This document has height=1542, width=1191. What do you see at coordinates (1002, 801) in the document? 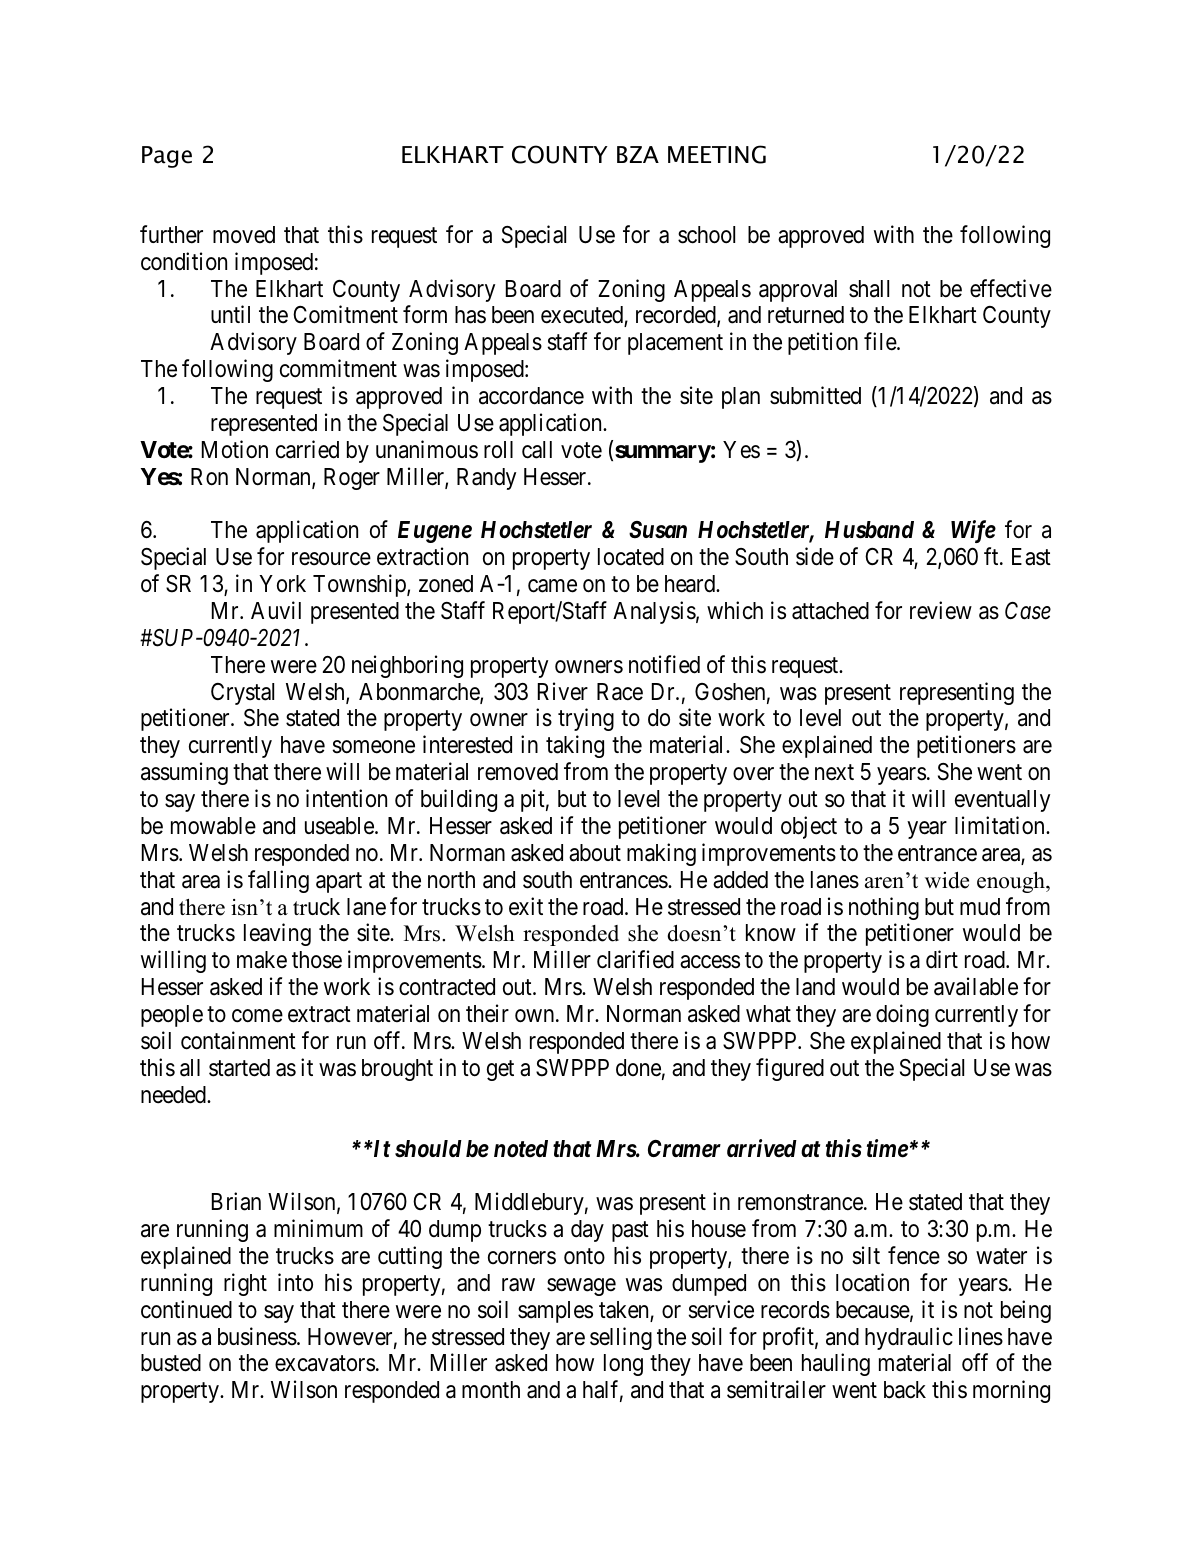
I see `eventually` at bounding box center [1002, 801].
